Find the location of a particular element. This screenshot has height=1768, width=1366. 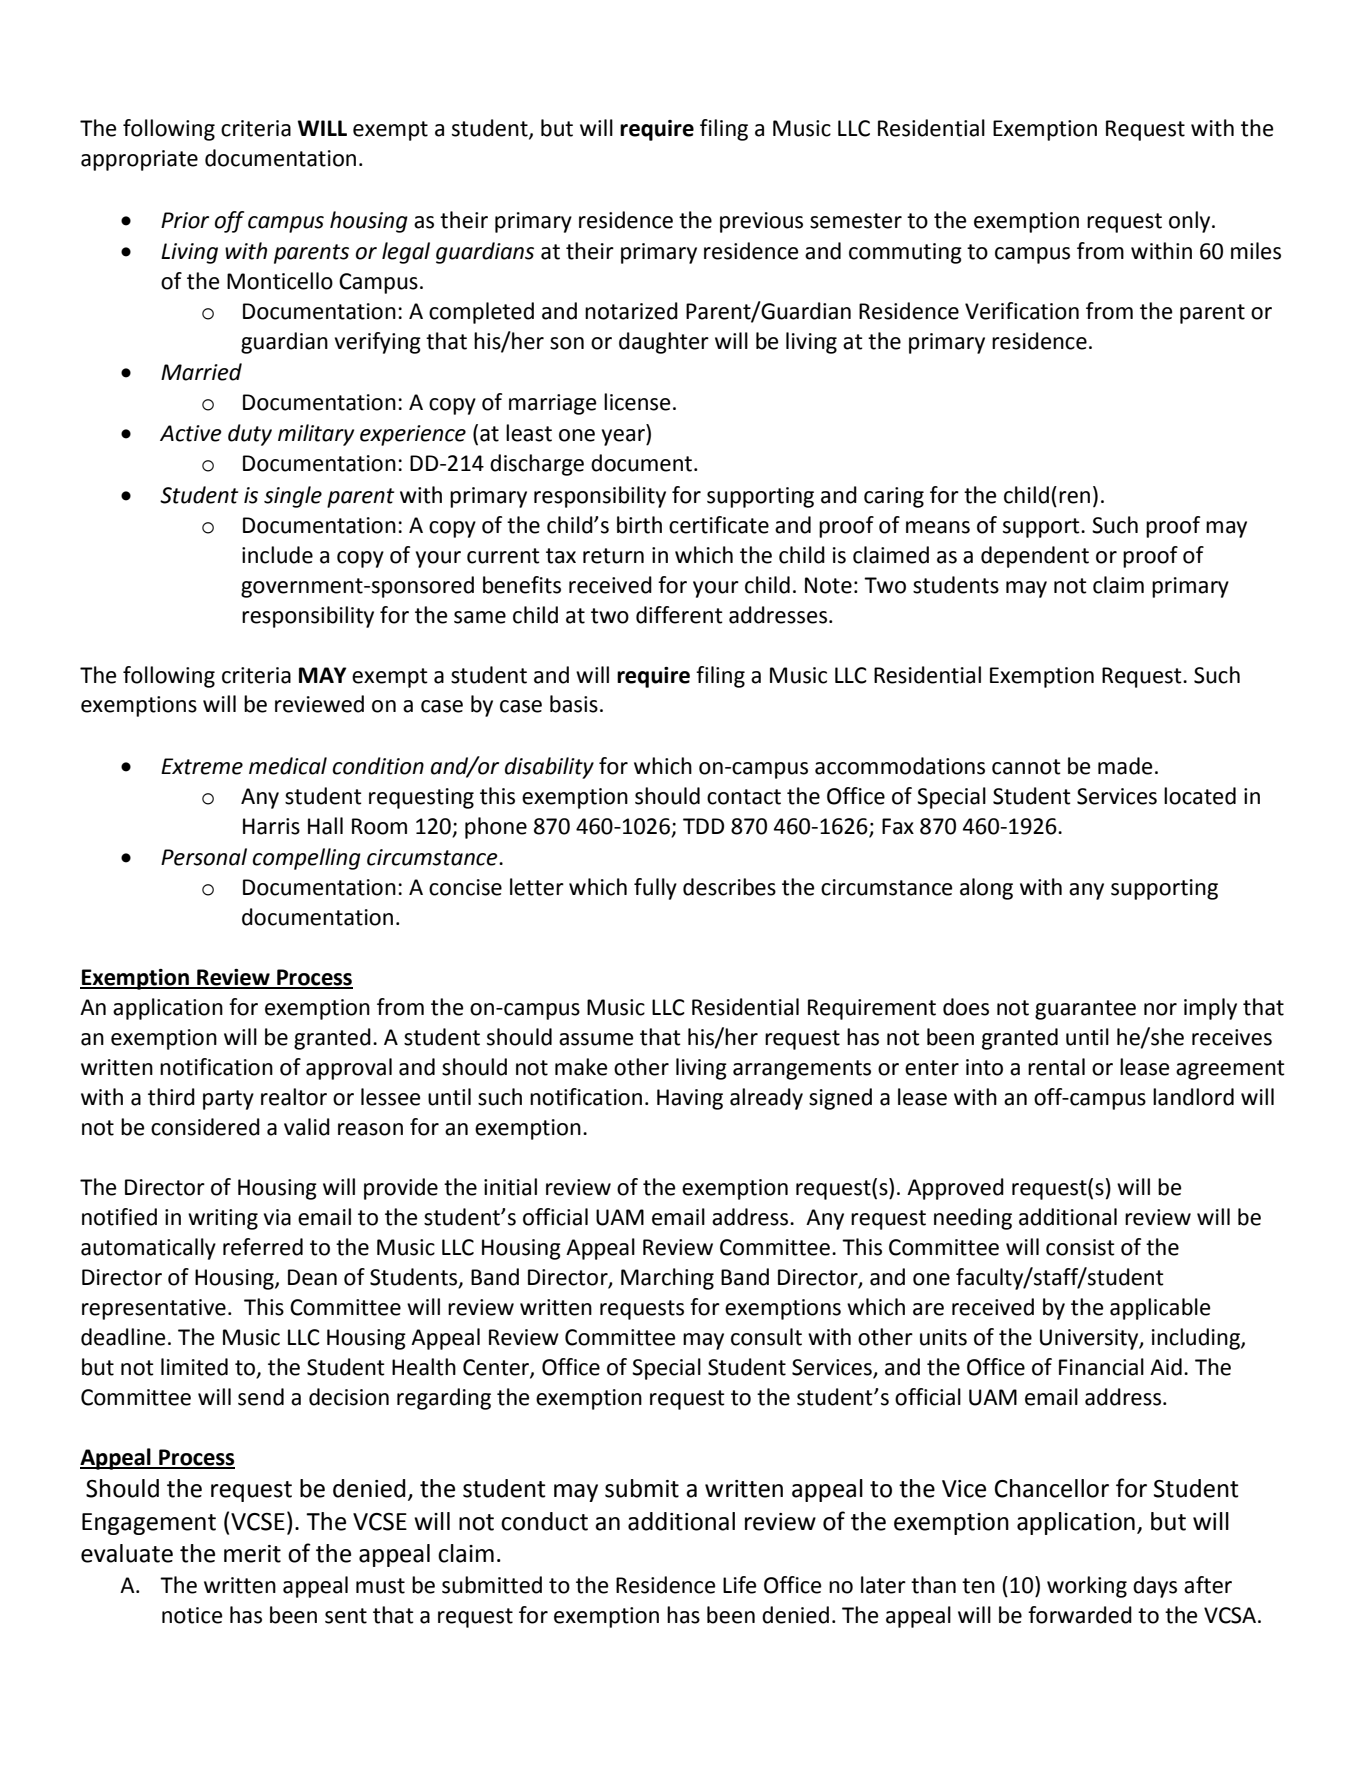

along is located at coordinates (986, 889).
